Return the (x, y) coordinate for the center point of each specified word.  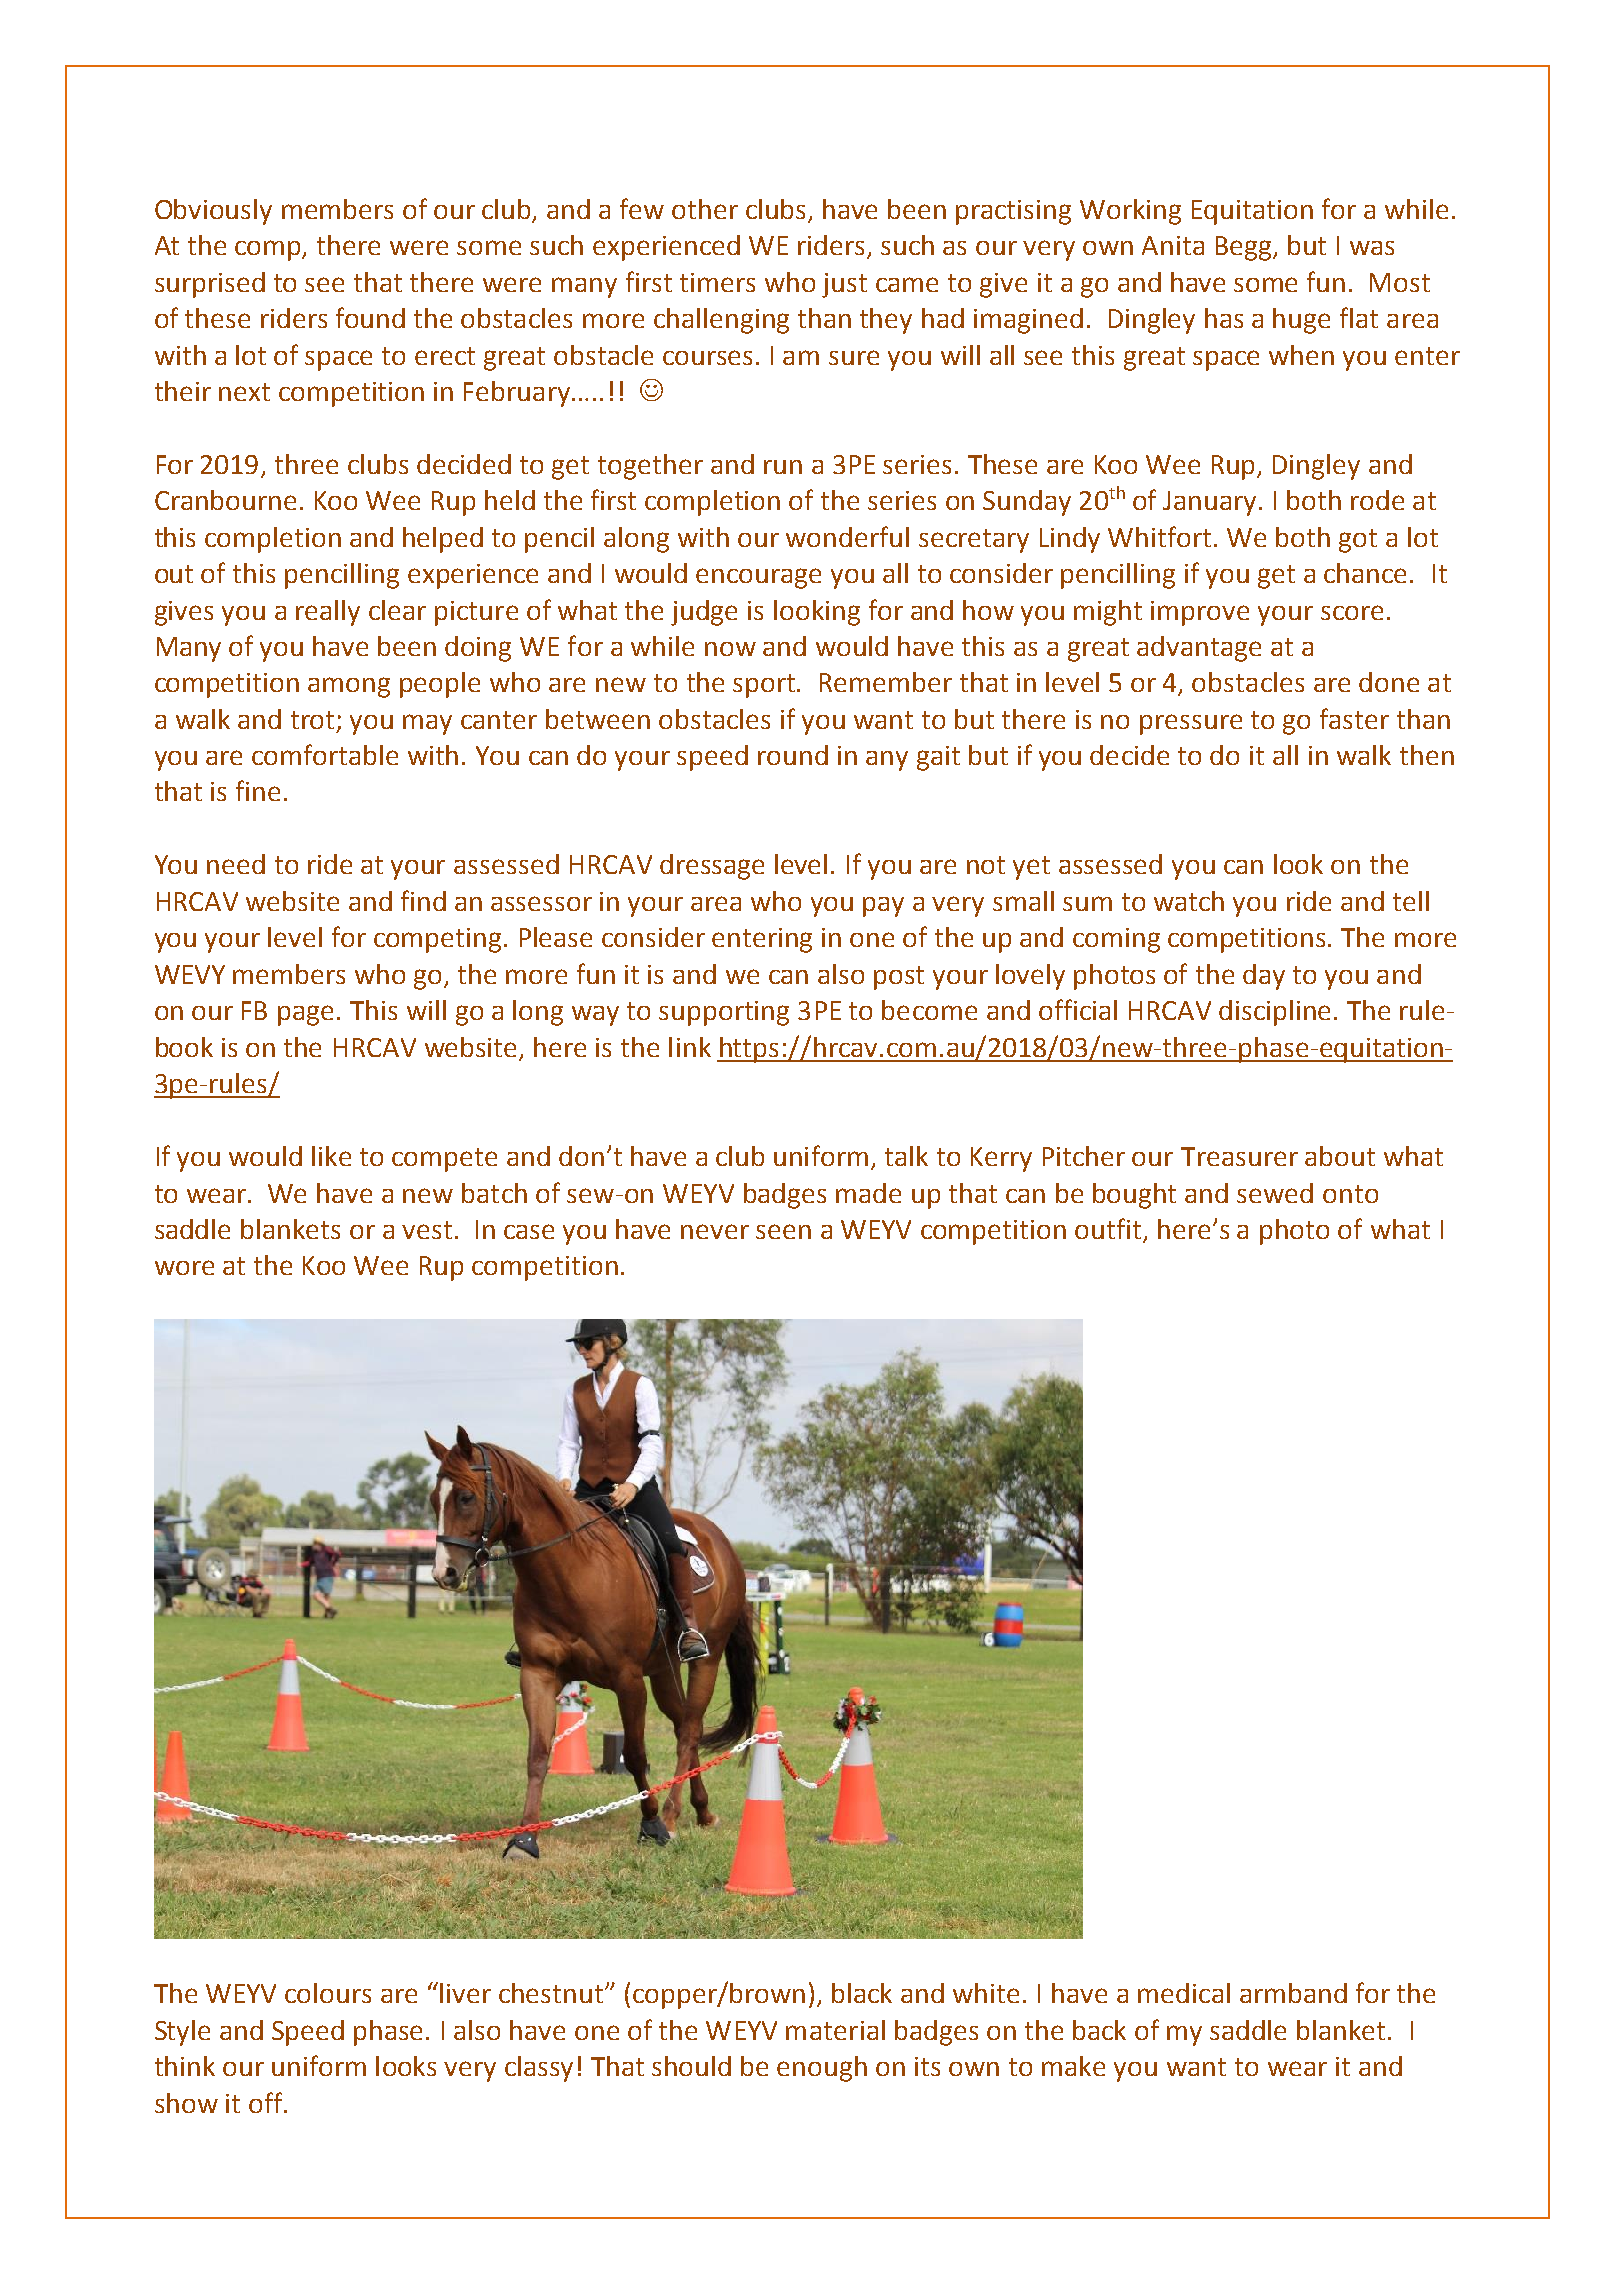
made (868, 1193)
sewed (1275, 1193)
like (331, 1156)
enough (822, 2069)
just (844, 285)
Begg (1245, 248)
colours (328, 1993)
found (370, 317)
